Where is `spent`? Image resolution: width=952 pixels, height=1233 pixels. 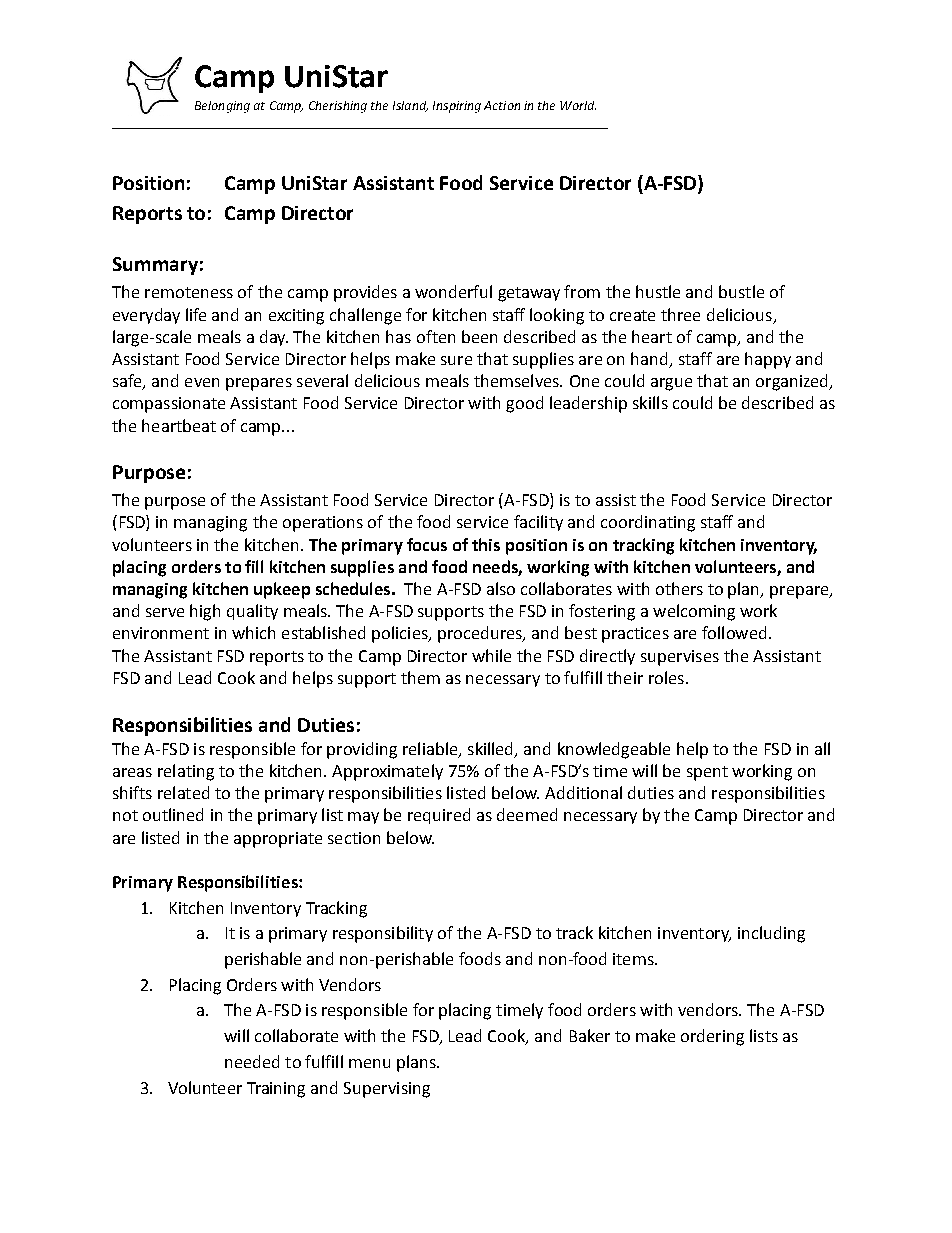
spent is located at coordinates (707, 773).
